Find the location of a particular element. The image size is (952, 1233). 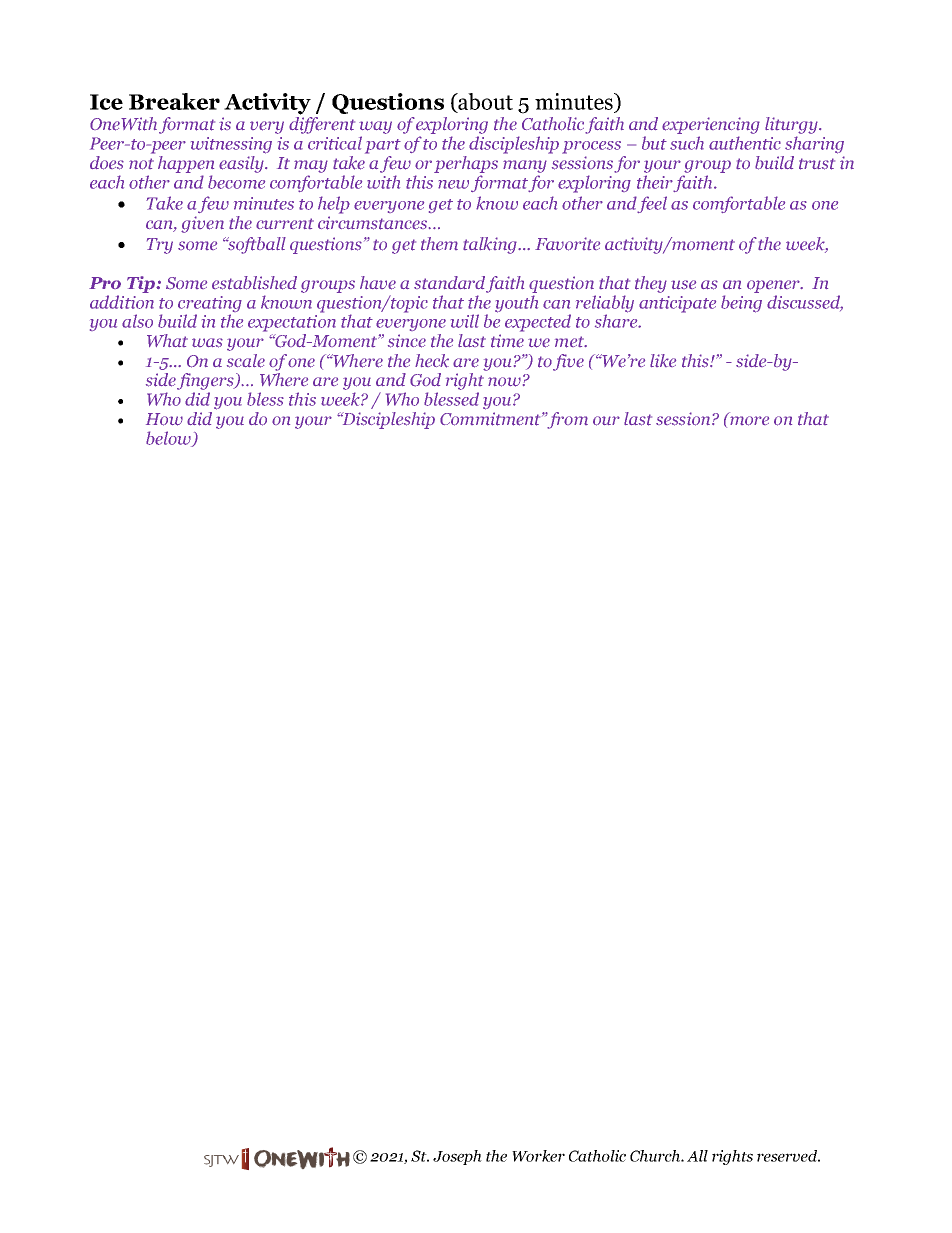

Worker is located at coordinates (538, 1156).
